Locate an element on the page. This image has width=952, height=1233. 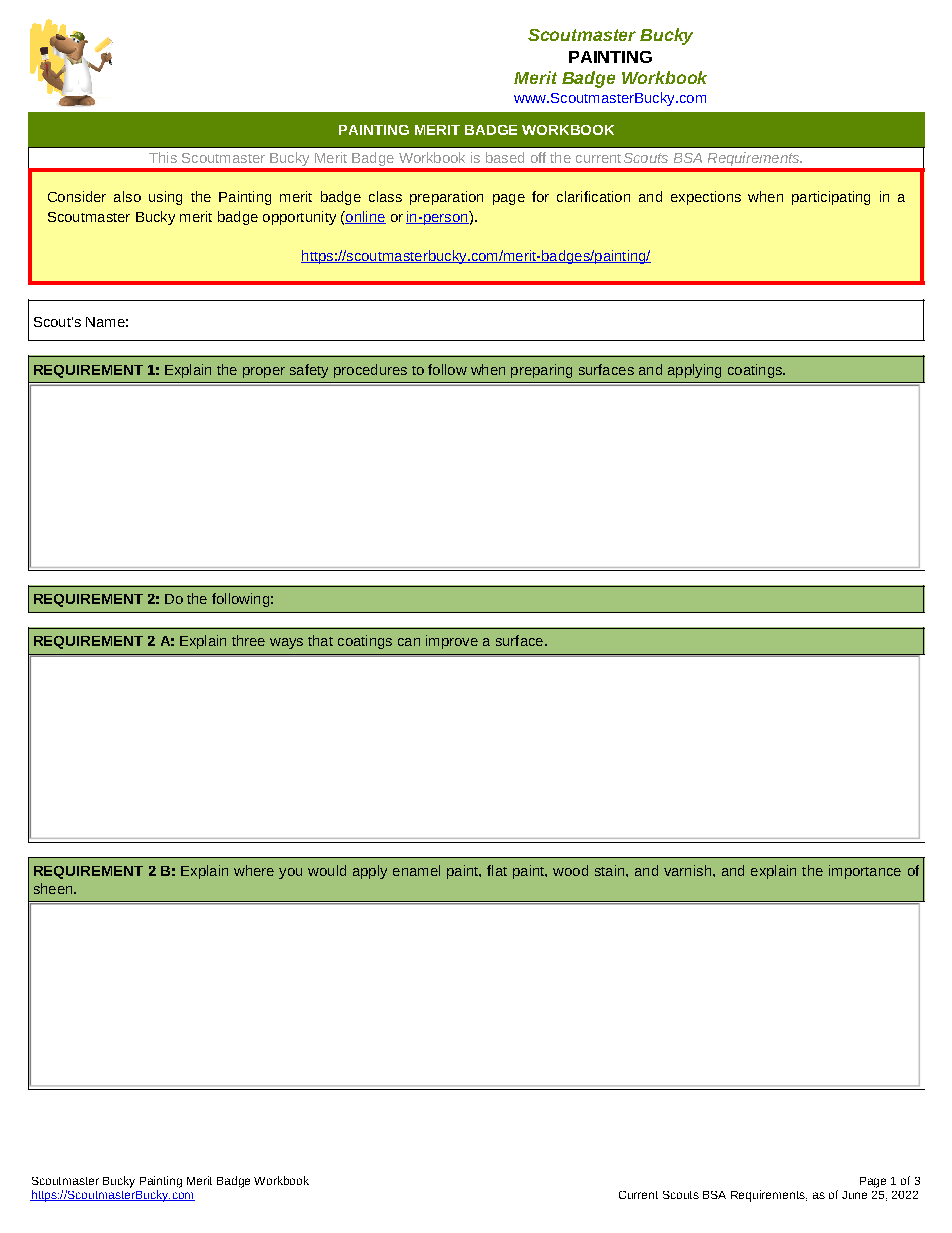
varnish is located at coordinates (687, 870).
